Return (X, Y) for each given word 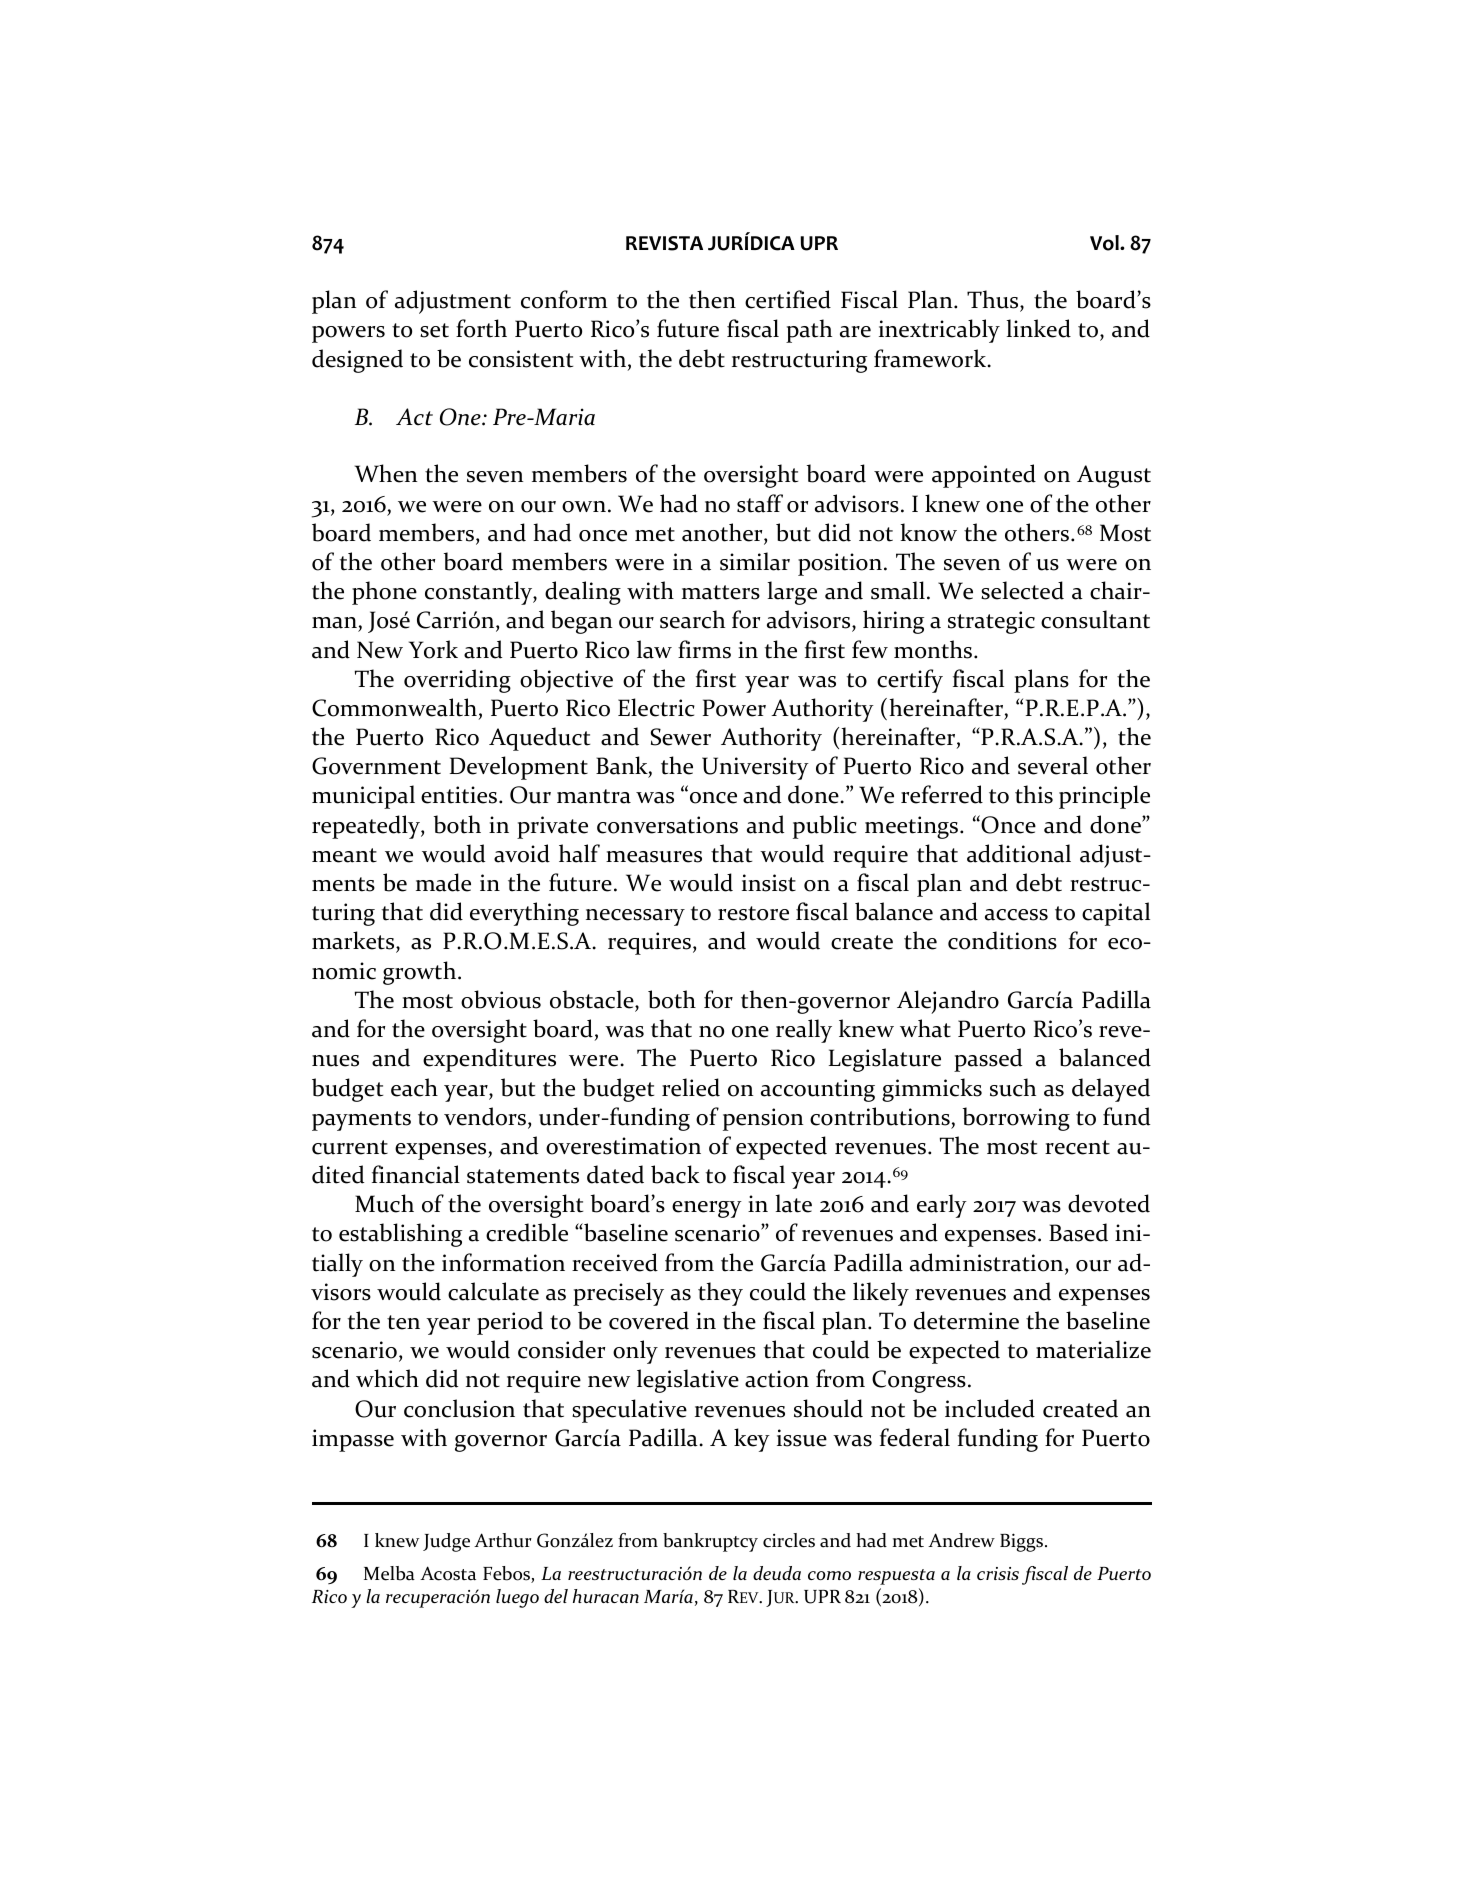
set (434, 330)
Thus (994, 301)
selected (1022, 590)
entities (459, 795)
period (510, 1323)
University (755, 768)
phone (384, 593)
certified (788, 299)
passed (988, 1060)
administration (988, 1263)
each (414, 1087)
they (720, 1294)
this (1034, 794)
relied (691, 1087)
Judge (446, 1542)
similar (755, 561)
